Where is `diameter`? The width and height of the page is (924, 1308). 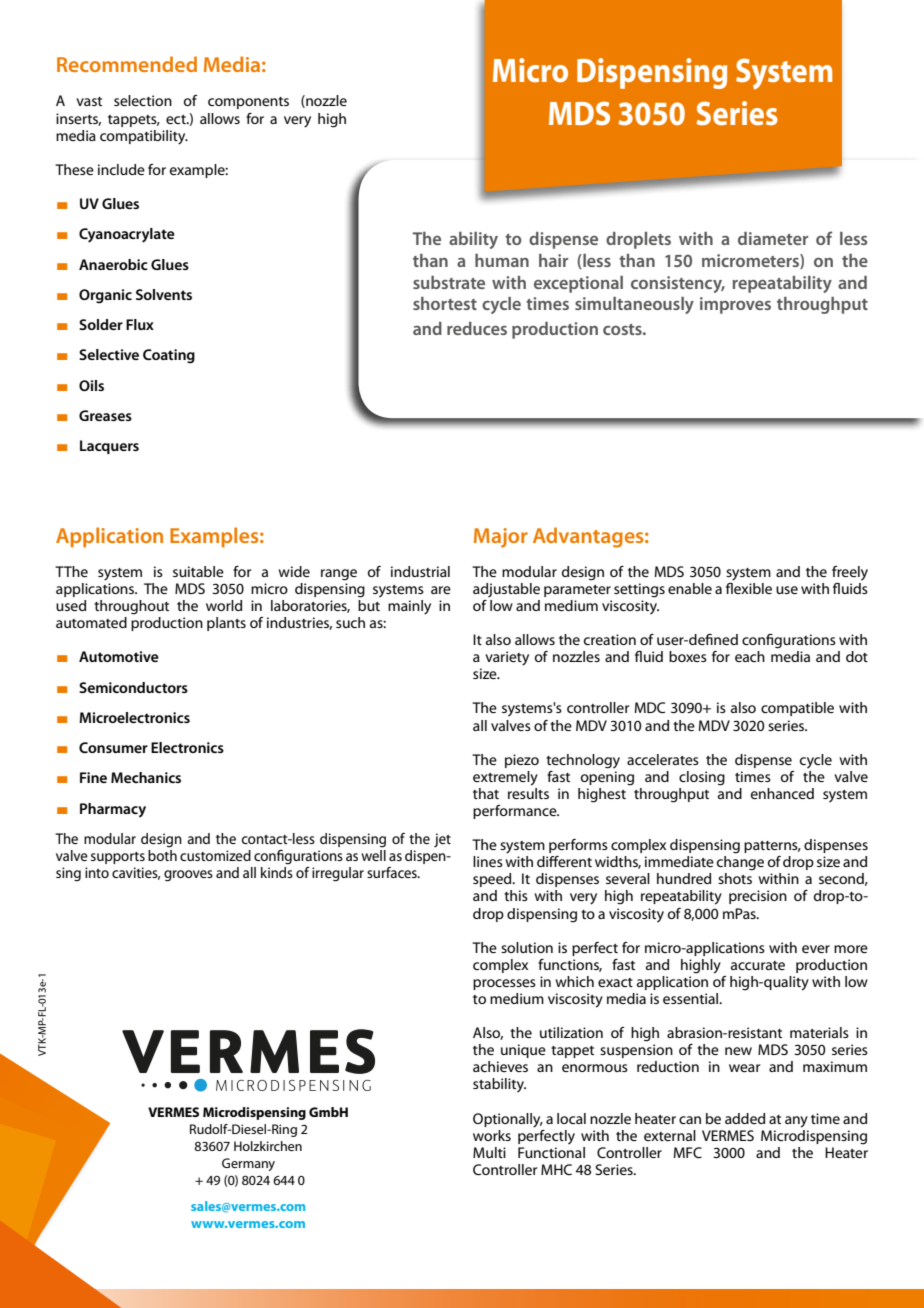
diameter is located at coordinates (773, 238).
